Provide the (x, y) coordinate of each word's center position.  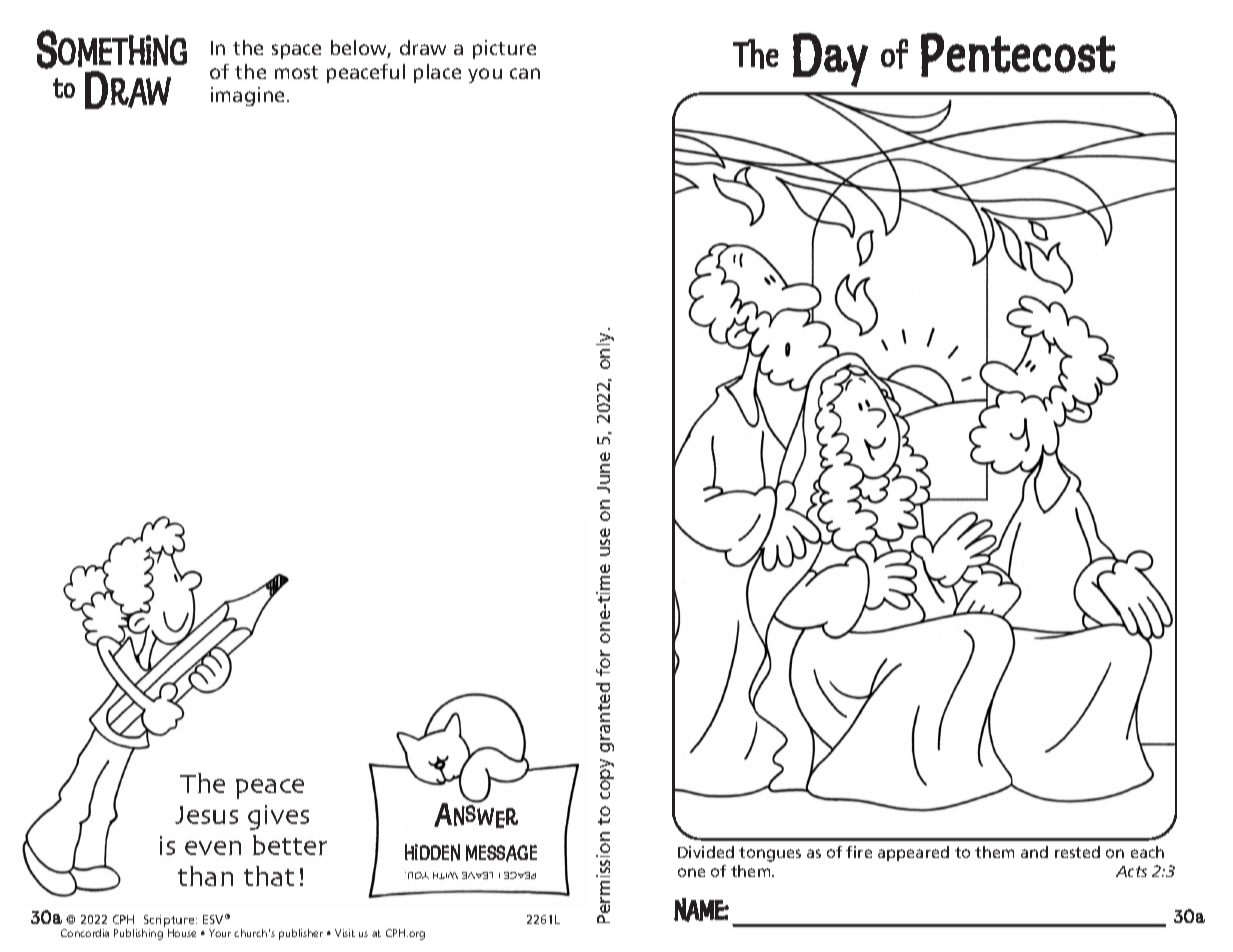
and (1034, 852)
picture (504, 49)
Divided (706, 852)
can (525, 73)
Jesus (206, 815)
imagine (247, 96)
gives (278, 817)
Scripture (169, 922)
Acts (1131, 871)
